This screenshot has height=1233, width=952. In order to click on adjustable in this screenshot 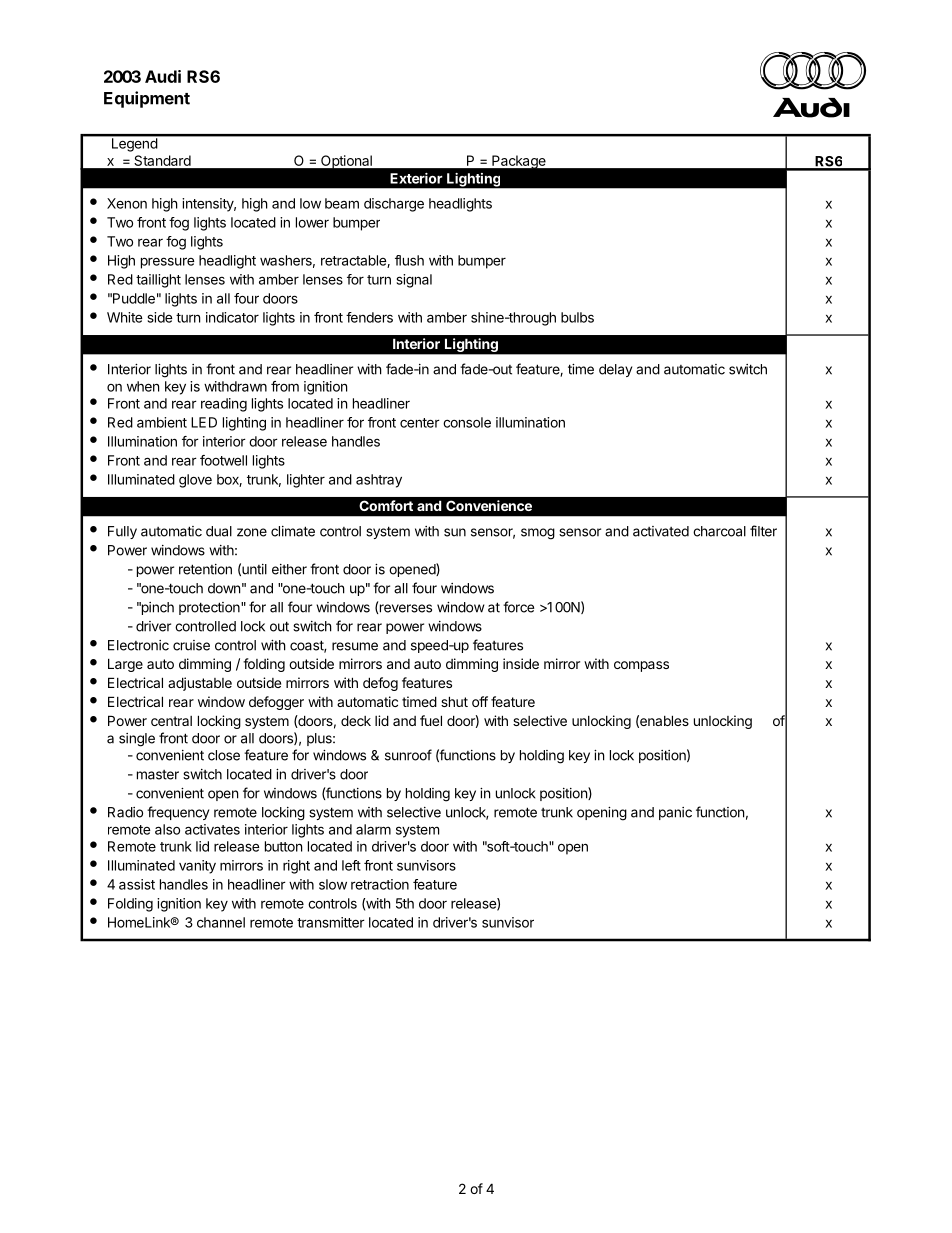, I will do `click(200, 684)`.
